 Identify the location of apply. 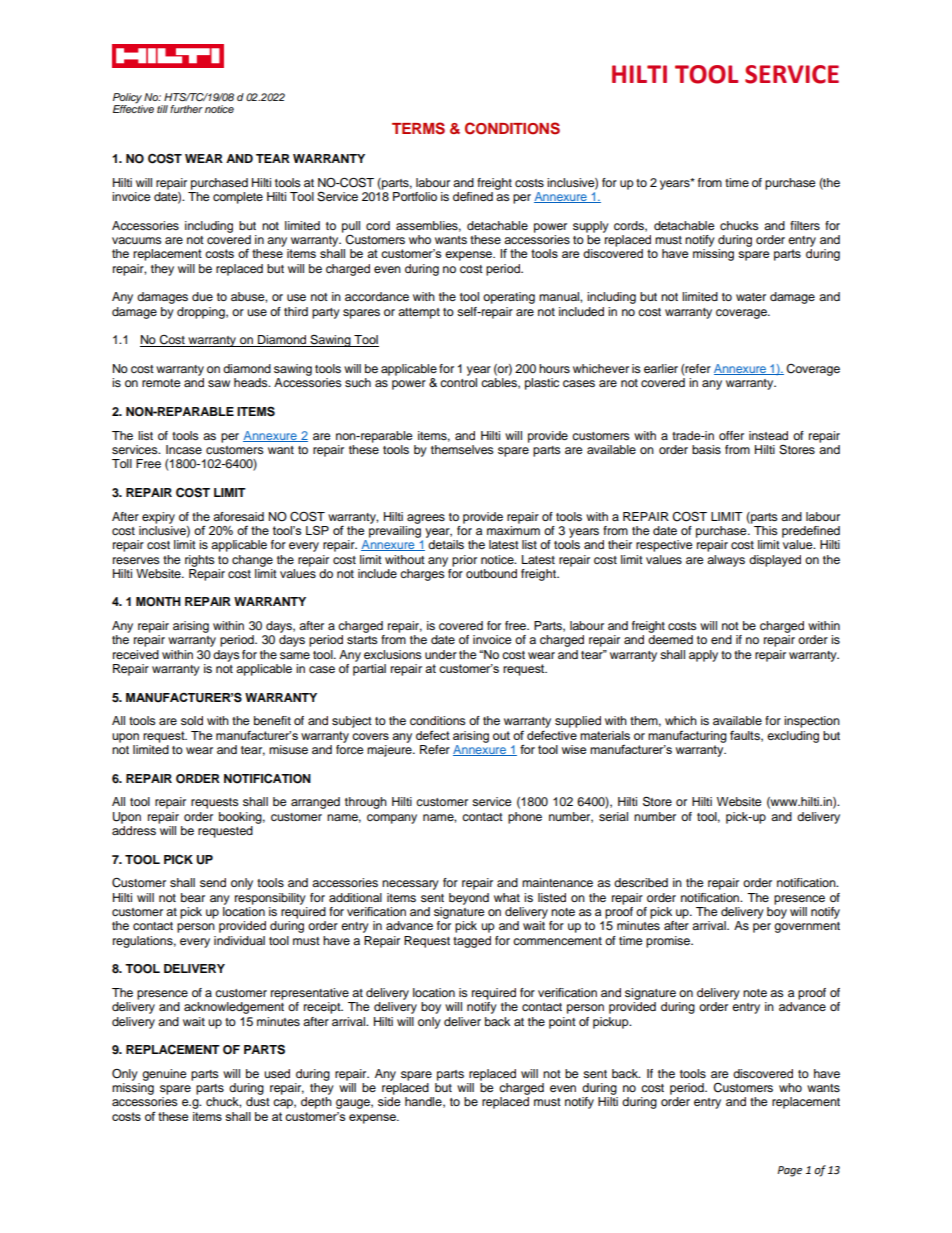
(703, 656).
